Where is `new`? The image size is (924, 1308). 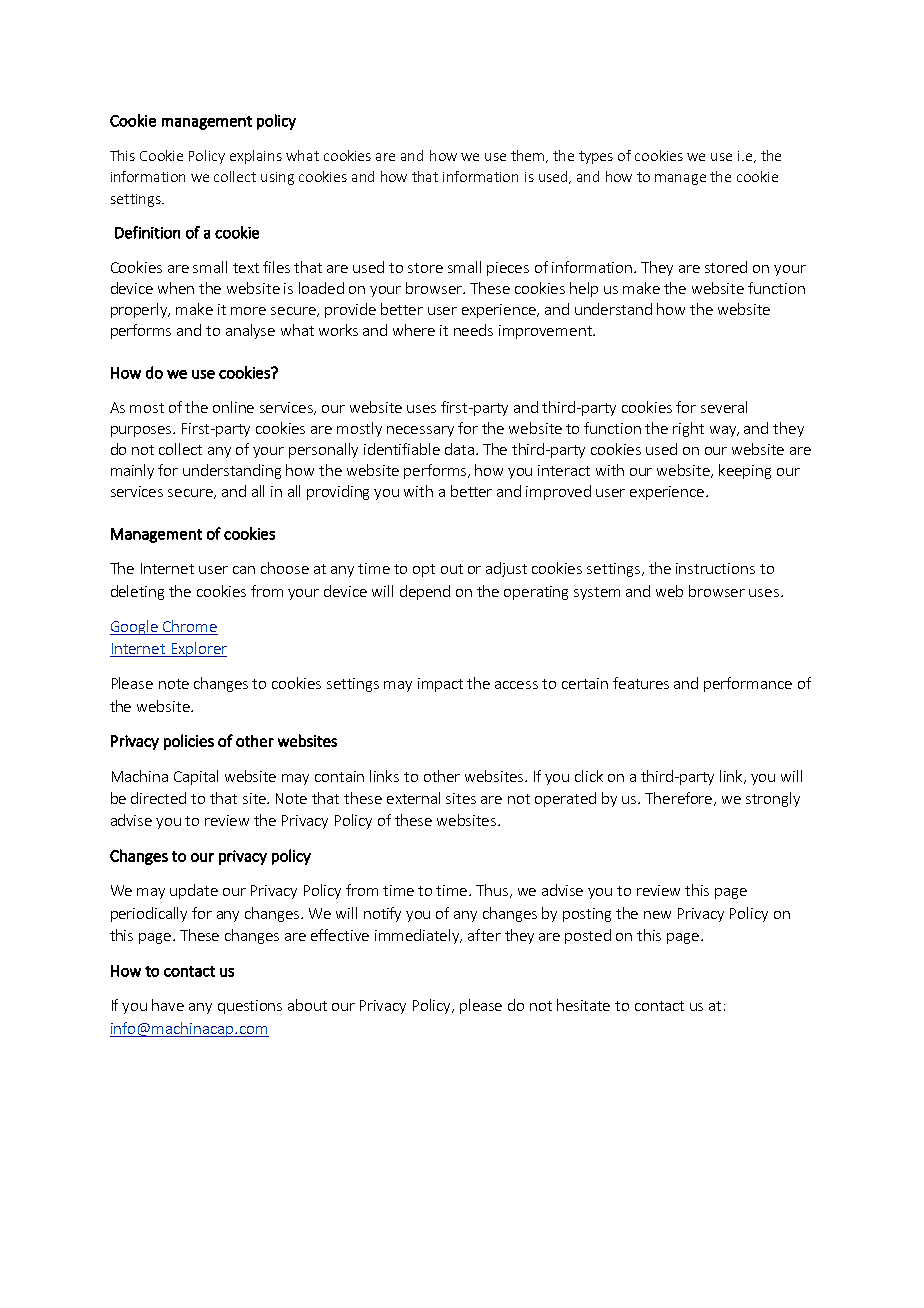
new is located at coordinates (657, 915).
